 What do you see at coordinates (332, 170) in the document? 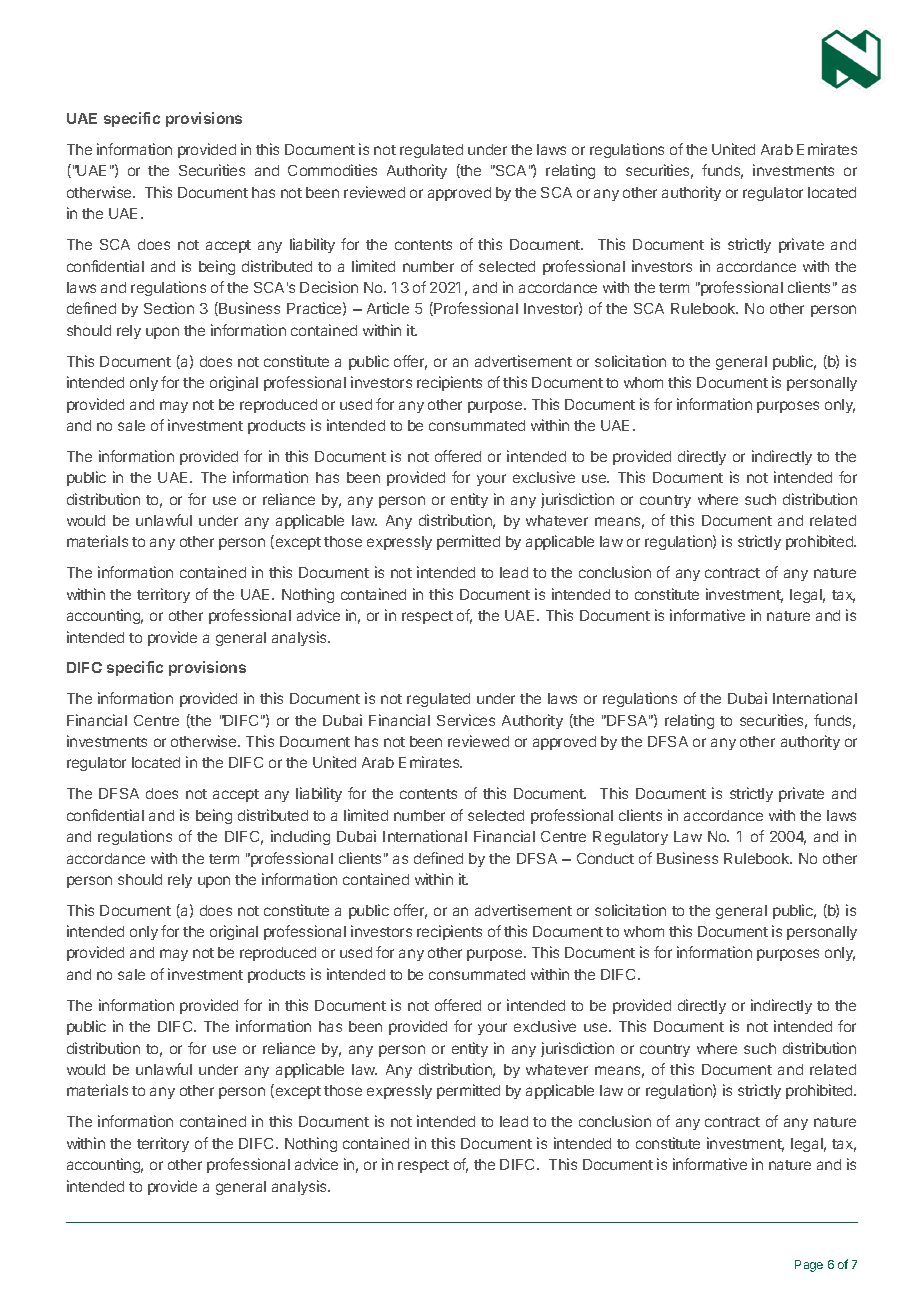
I see `Commodities` at bounding box center [332, 170].
